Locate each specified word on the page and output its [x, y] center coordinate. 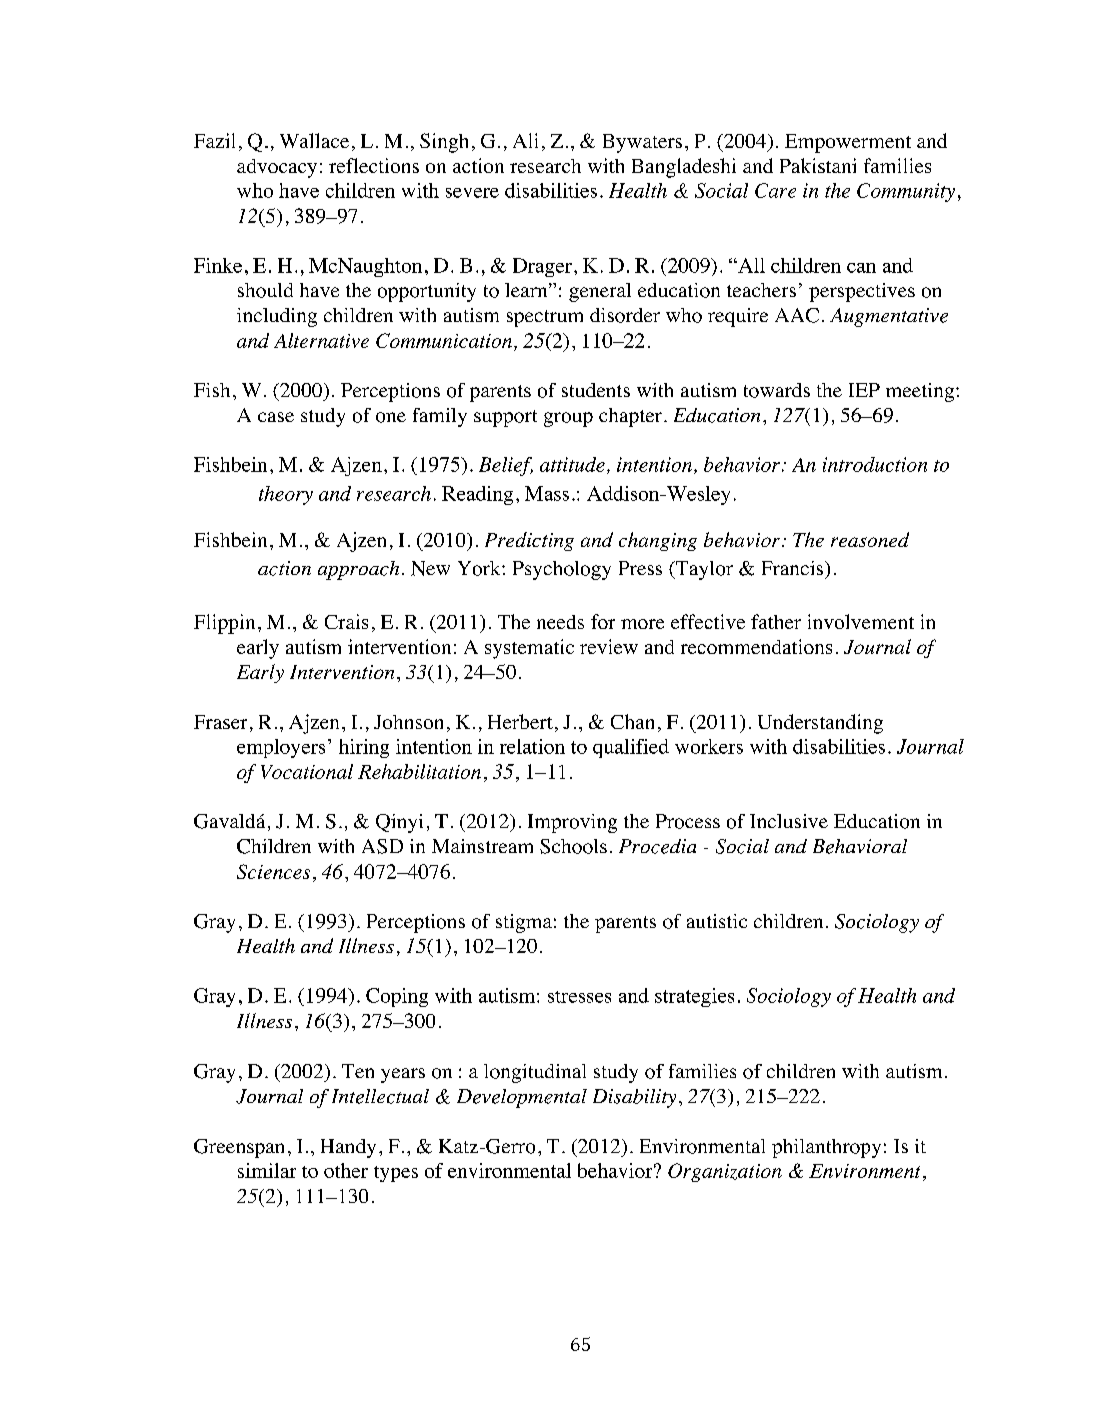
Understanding [820, 724]
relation [532, 746]
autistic [717, 921]
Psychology [562, 570]
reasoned [870, 539]
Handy [348, 1148]
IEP [864, 390]
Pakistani [818, 165]
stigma [524, 923]
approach [358, 570]
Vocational [307, 771]
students [596, 390]
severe [472, 193]
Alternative [321, 340]
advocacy [277, 168]
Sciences [273, 871]
